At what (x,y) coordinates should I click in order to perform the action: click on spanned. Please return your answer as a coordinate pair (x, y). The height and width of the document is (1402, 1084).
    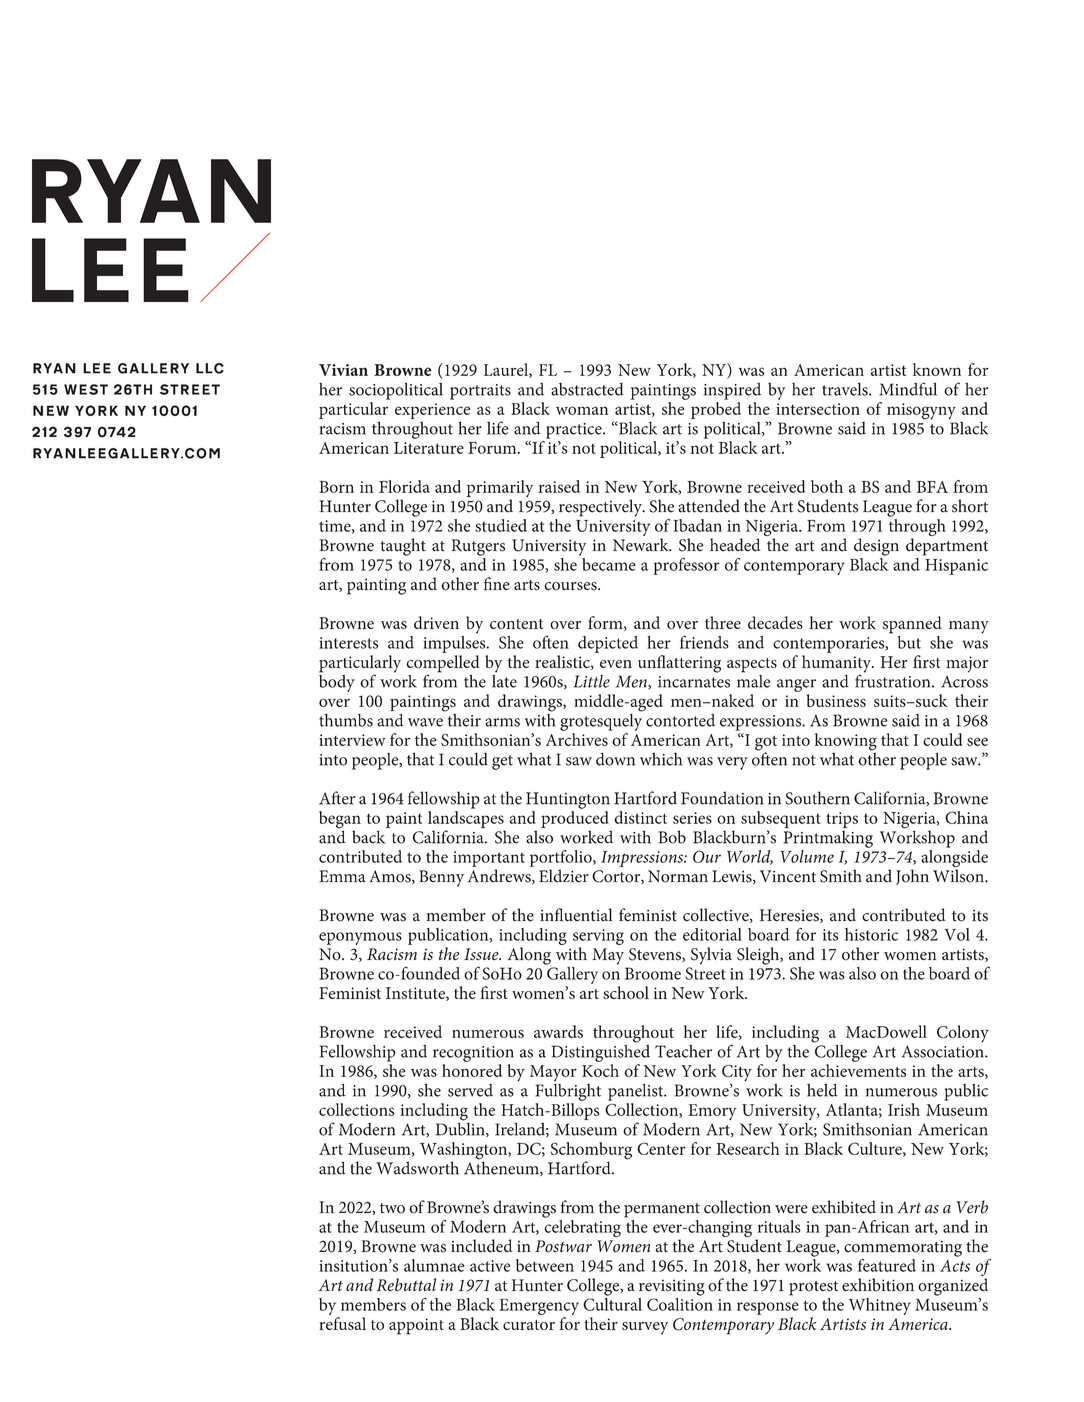
    Looking at the image, I should click on (912, 625).
